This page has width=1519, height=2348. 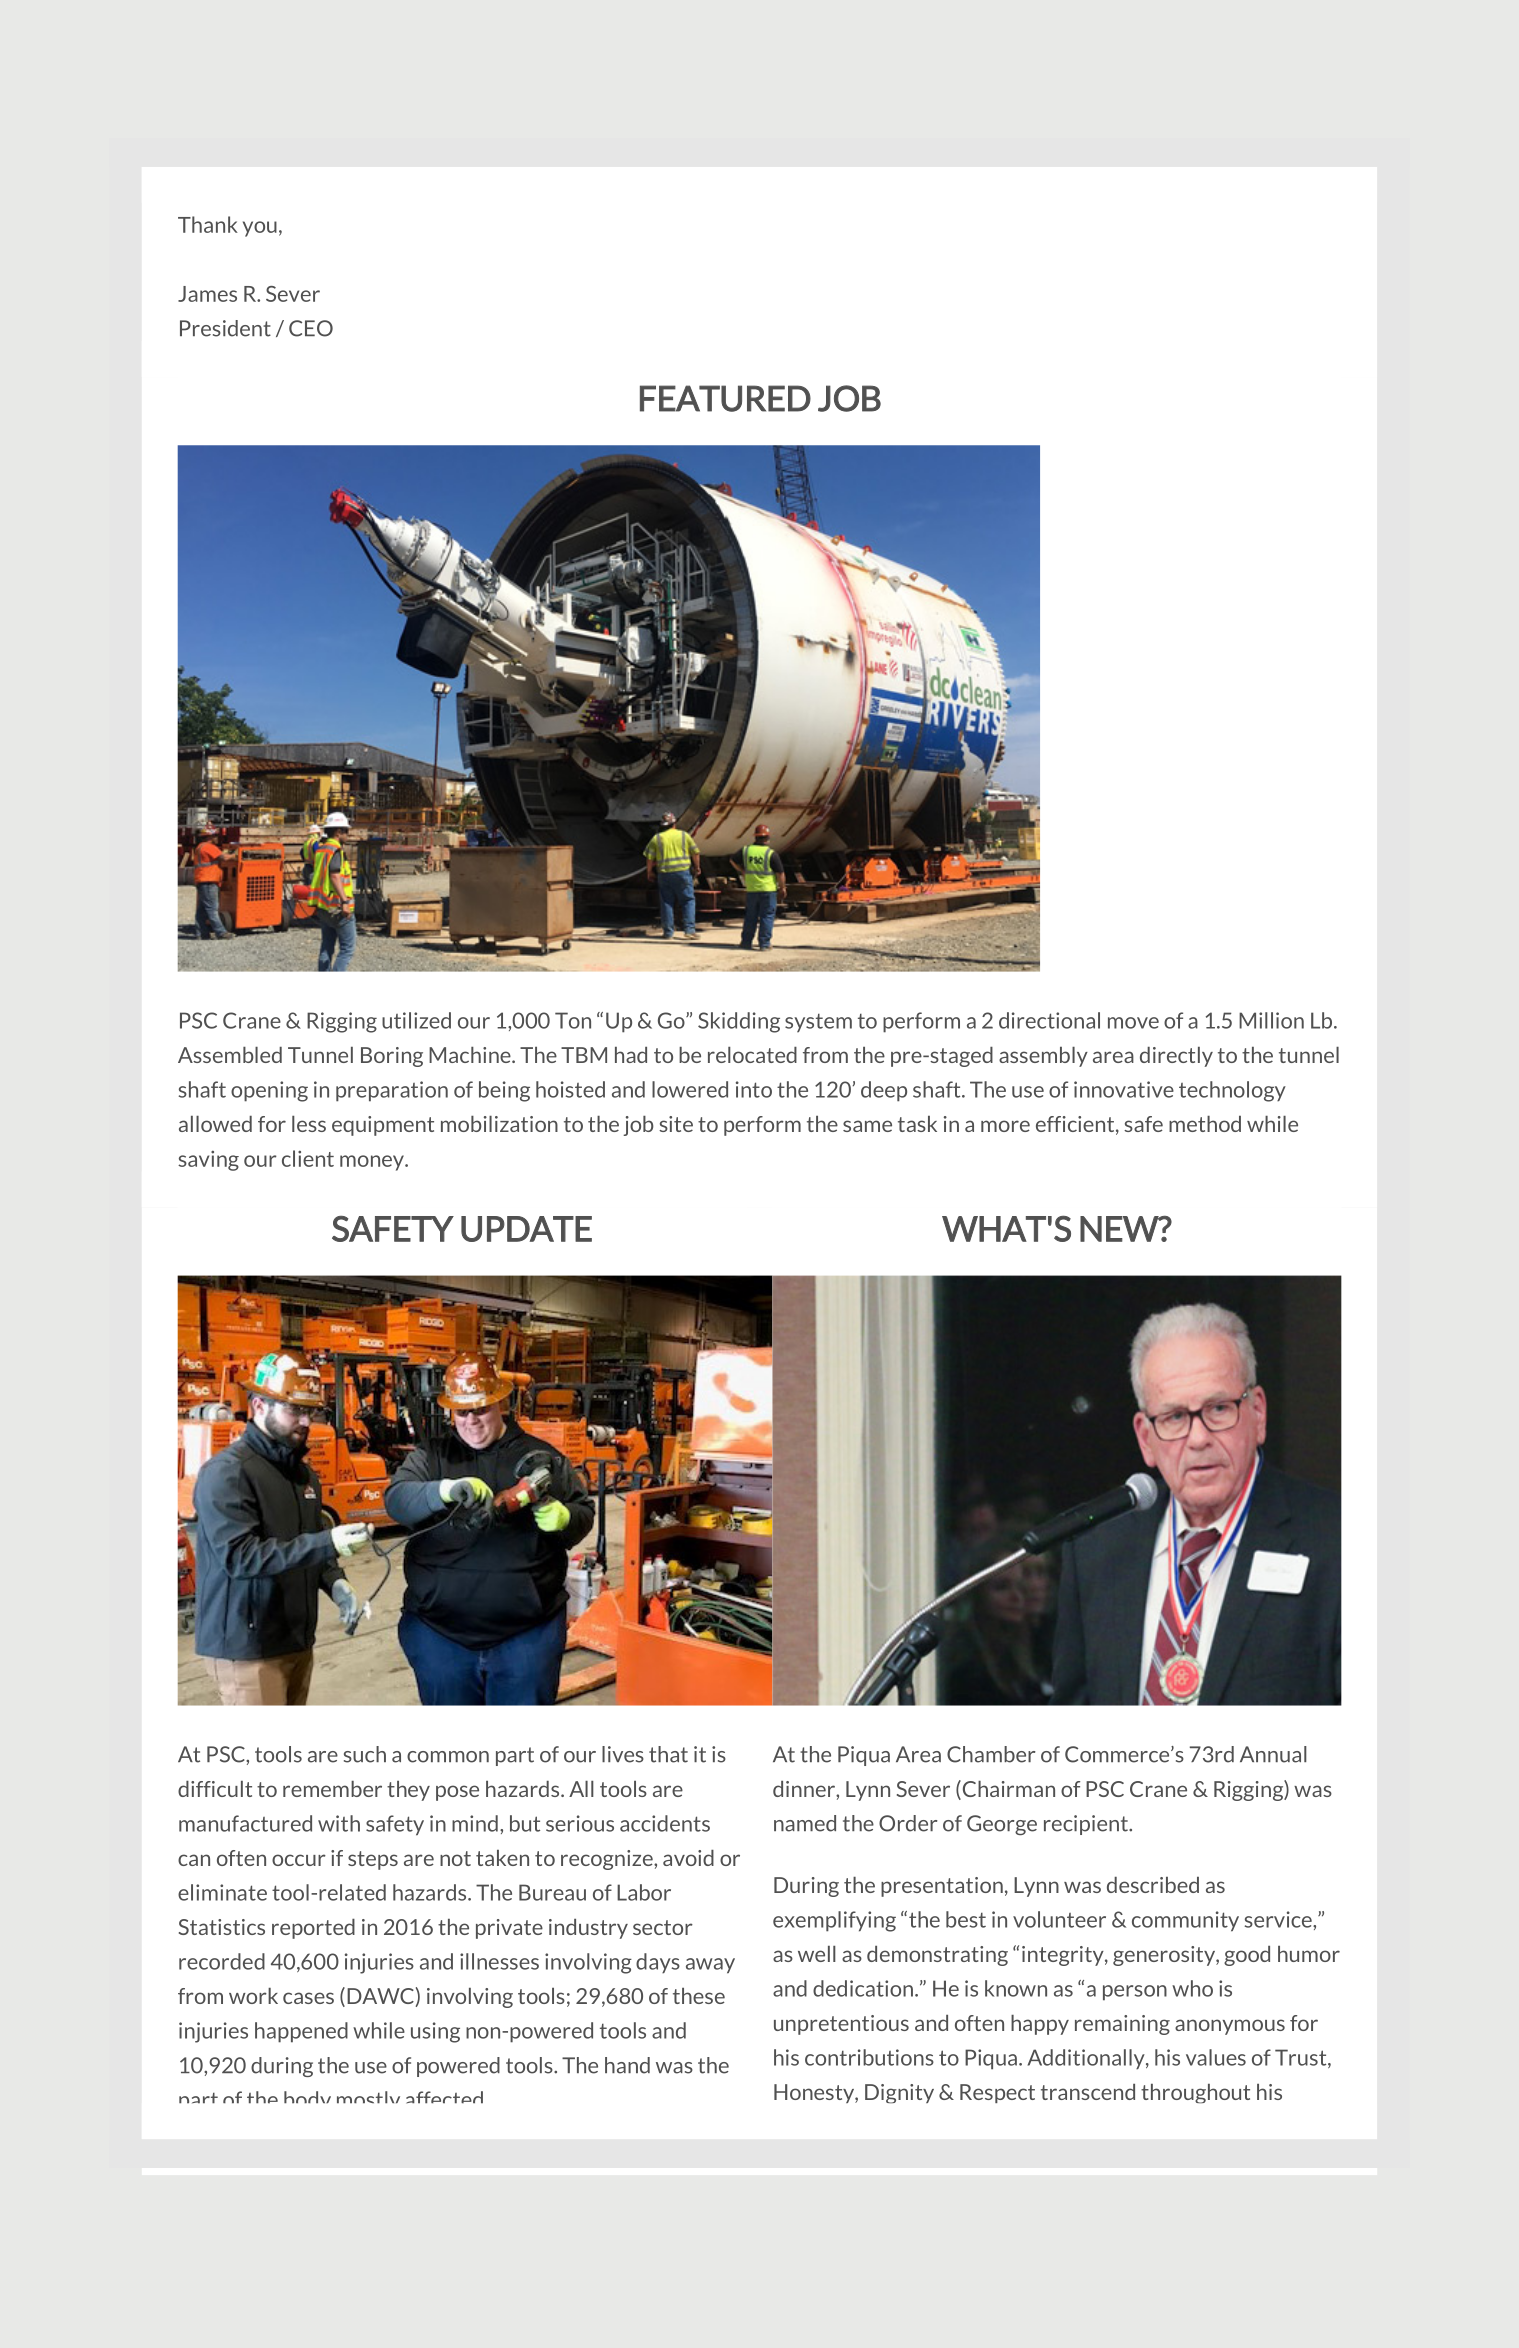 What do you see at coordinates (1205, 1124) in the page?
I see `method` at bounding box center [1205, 1124].
